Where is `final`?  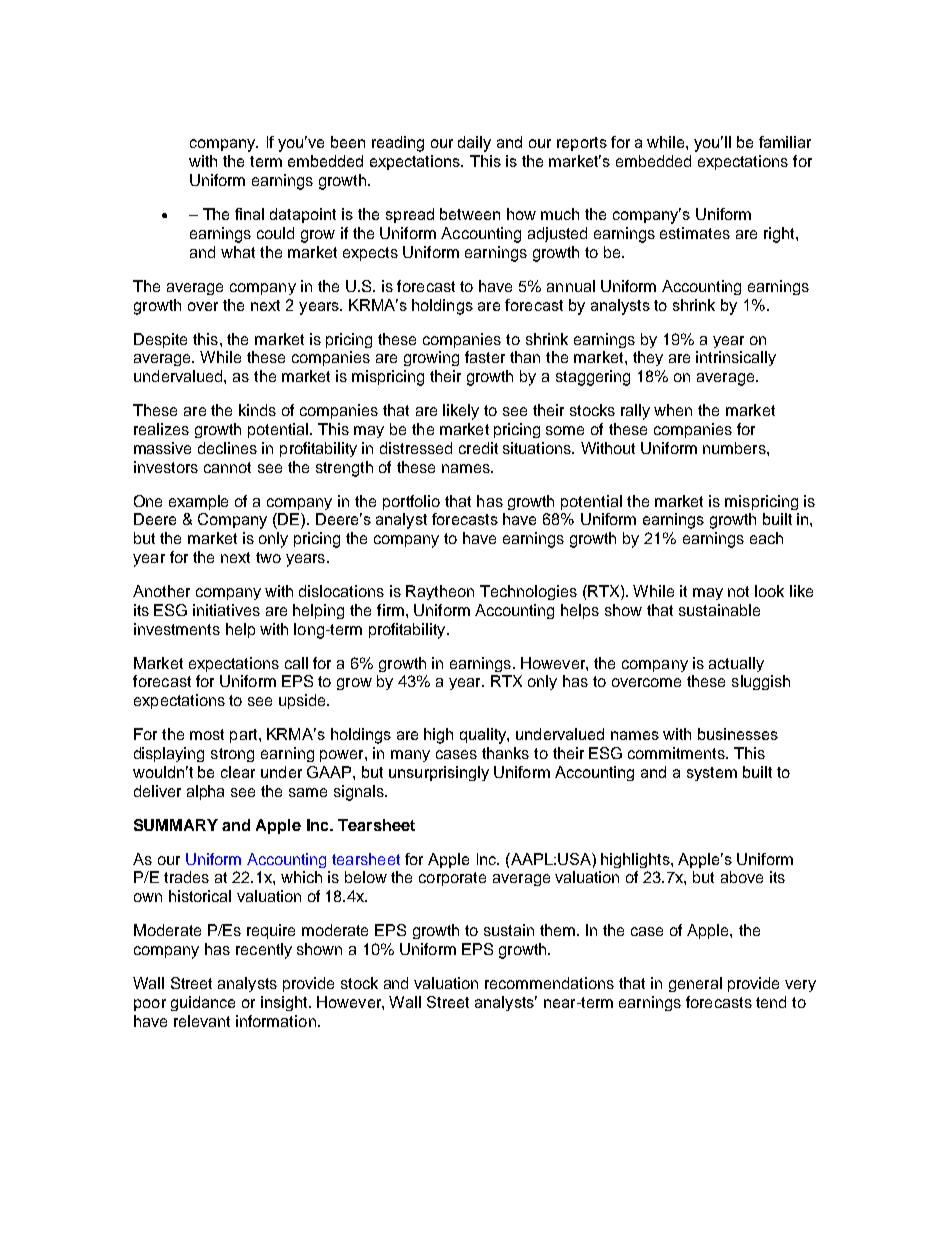 final is located at coordinates (249, 214).
